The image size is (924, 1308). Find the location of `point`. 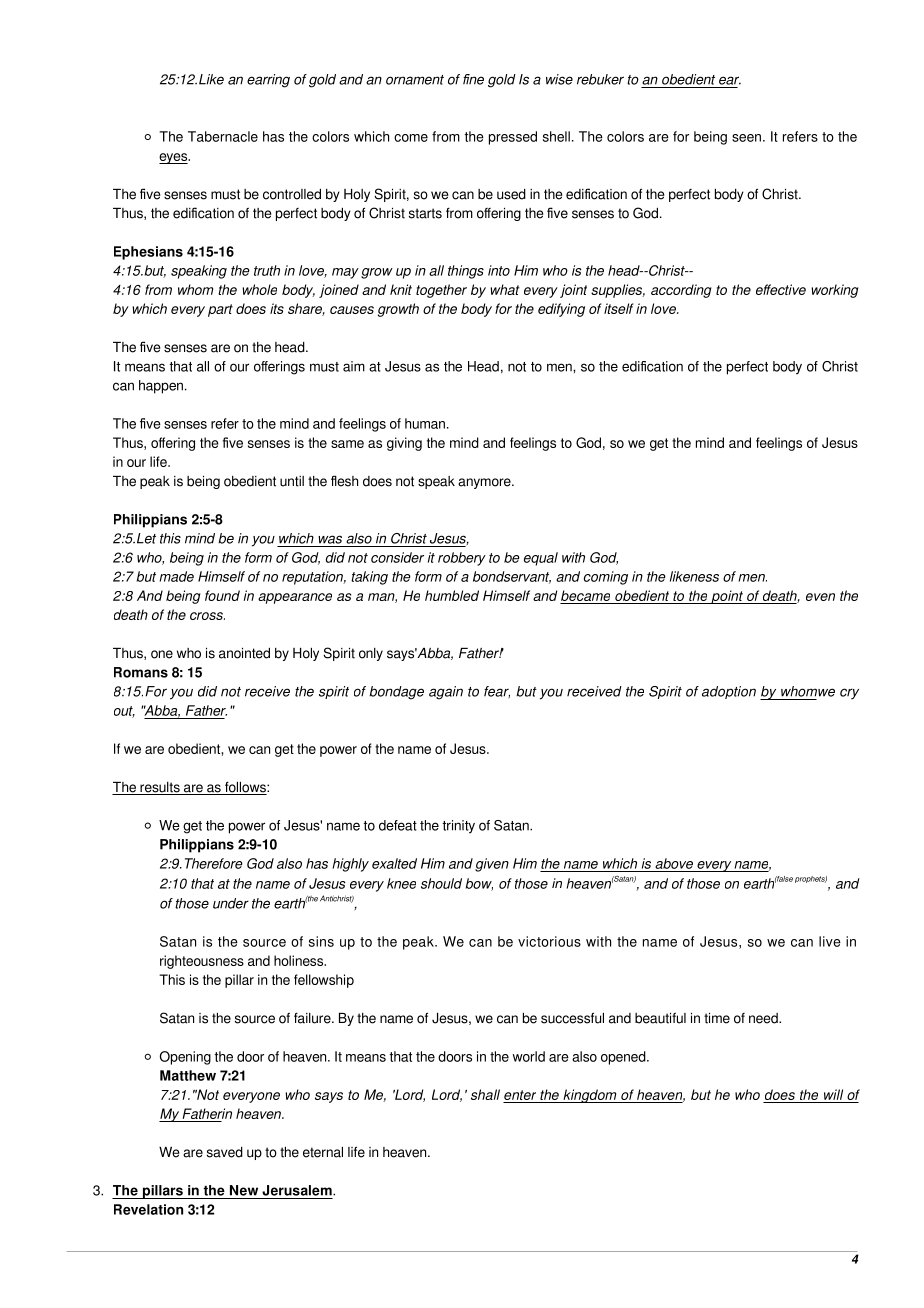

point is located at coordinates (727, 597).
